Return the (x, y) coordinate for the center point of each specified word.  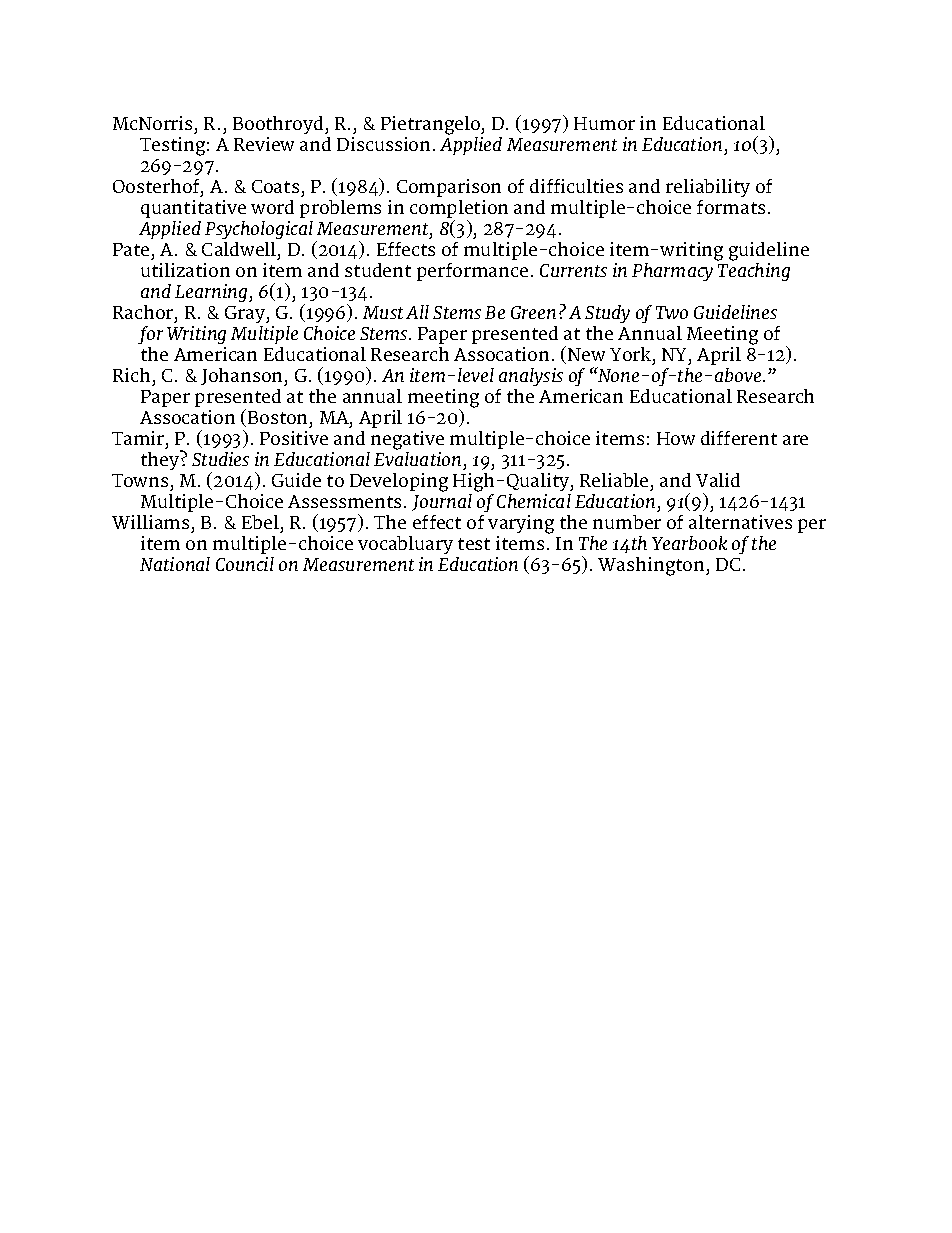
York (632, 354)
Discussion (383, 144)
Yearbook (689, 543)
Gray (246, 314)
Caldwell (239, 249)
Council (245, 564)
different (739, 438)
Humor (604, 123)
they (161, 460)
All (417, 312)
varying (521, 524)
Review (264, 144)
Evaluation (417, 457)
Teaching (753, 270)
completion (459, 210)
